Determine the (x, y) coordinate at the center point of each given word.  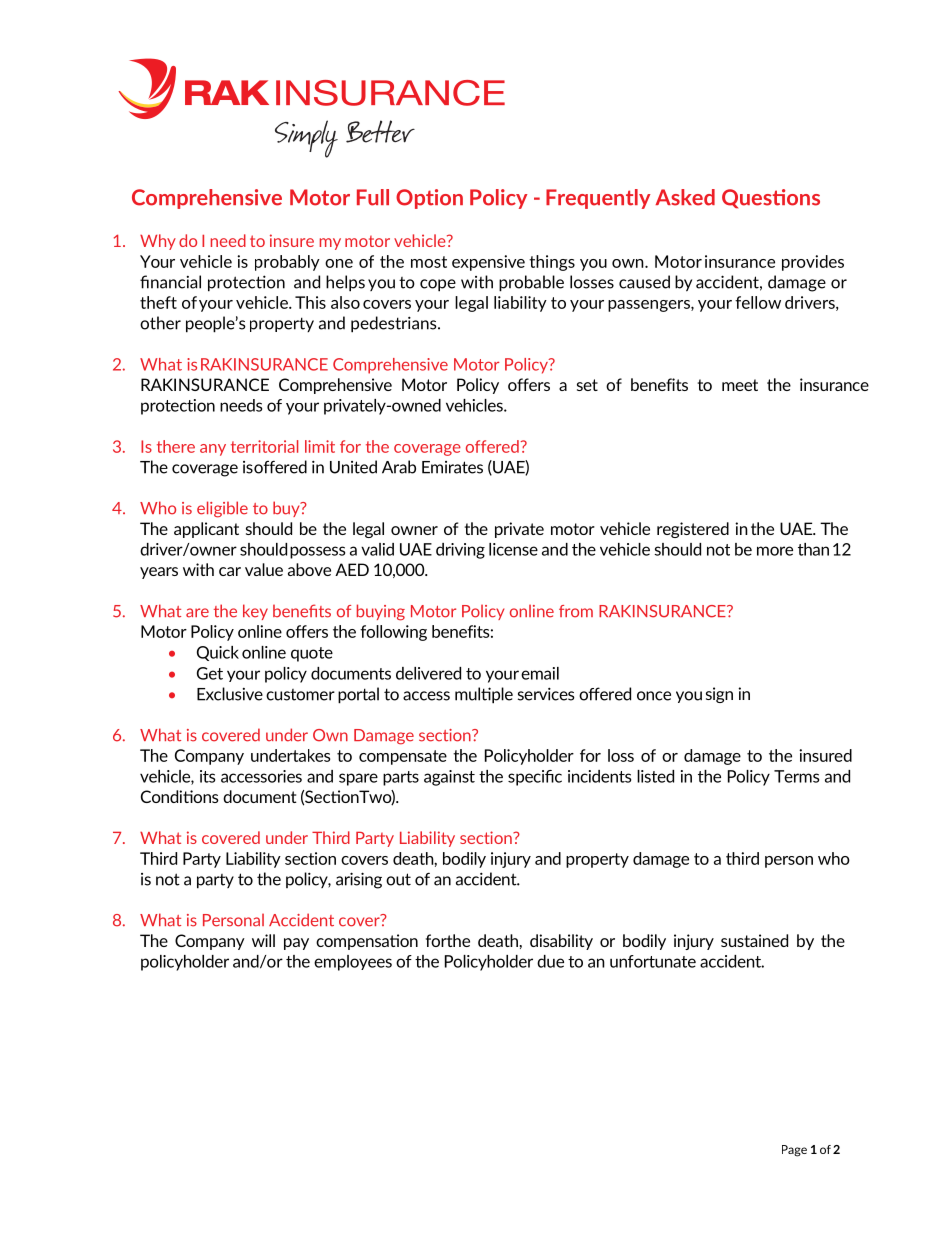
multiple (484, 695)
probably (287, 263)
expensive (488, 263)
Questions (771, 199)
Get (210, 673)
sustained (754, 940)
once (654, 696)
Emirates (452, 467)
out (398, 879)
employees (353, 963)
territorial (264, 446)
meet (740, 385)
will (263, 940)
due (550, 961)
